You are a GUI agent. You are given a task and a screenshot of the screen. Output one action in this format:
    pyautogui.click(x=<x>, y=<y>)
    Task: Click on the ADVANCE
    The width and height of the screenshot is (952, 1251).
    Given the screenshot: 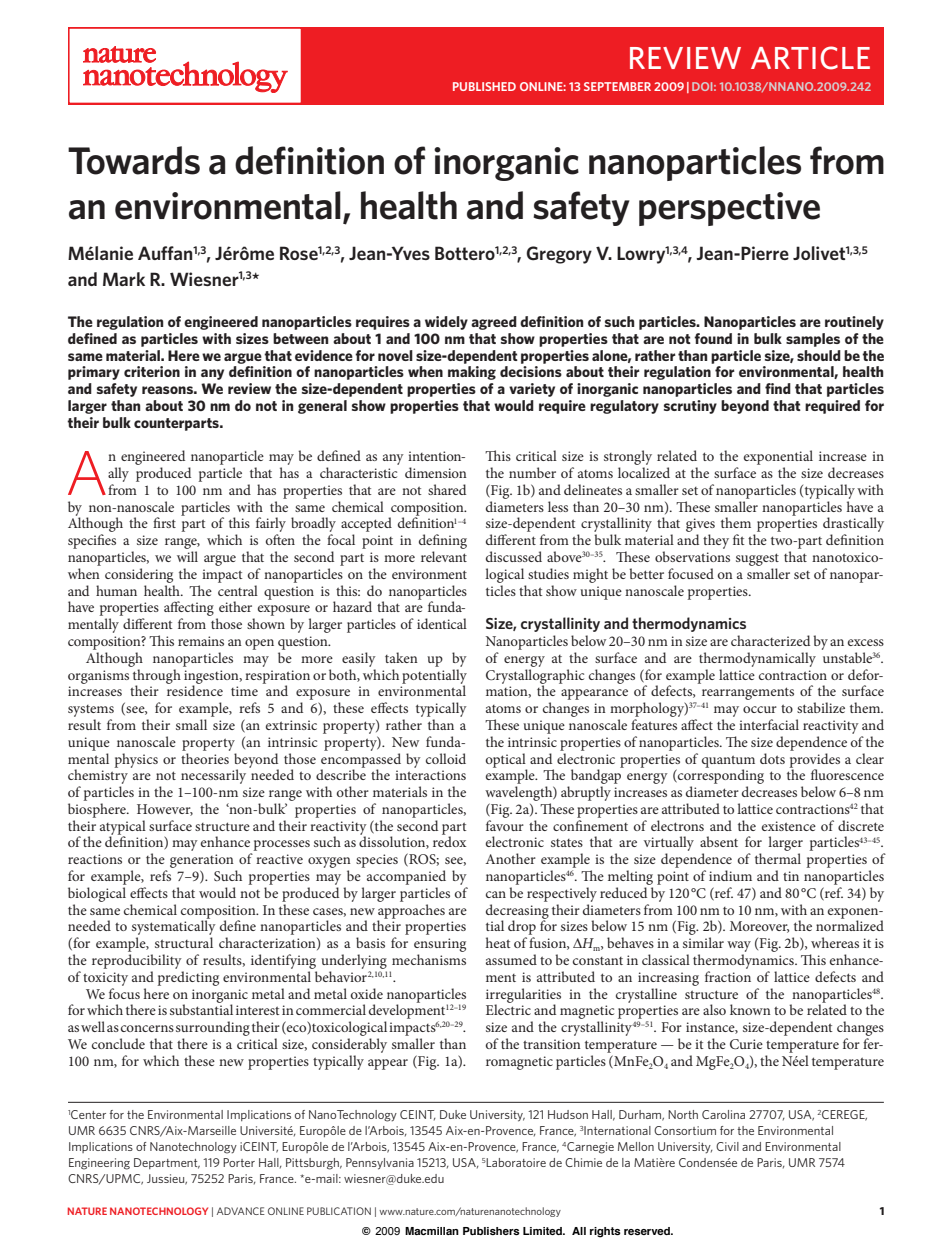 What is the action you would take?
    pyautogui.click(x=241, y=1211)
